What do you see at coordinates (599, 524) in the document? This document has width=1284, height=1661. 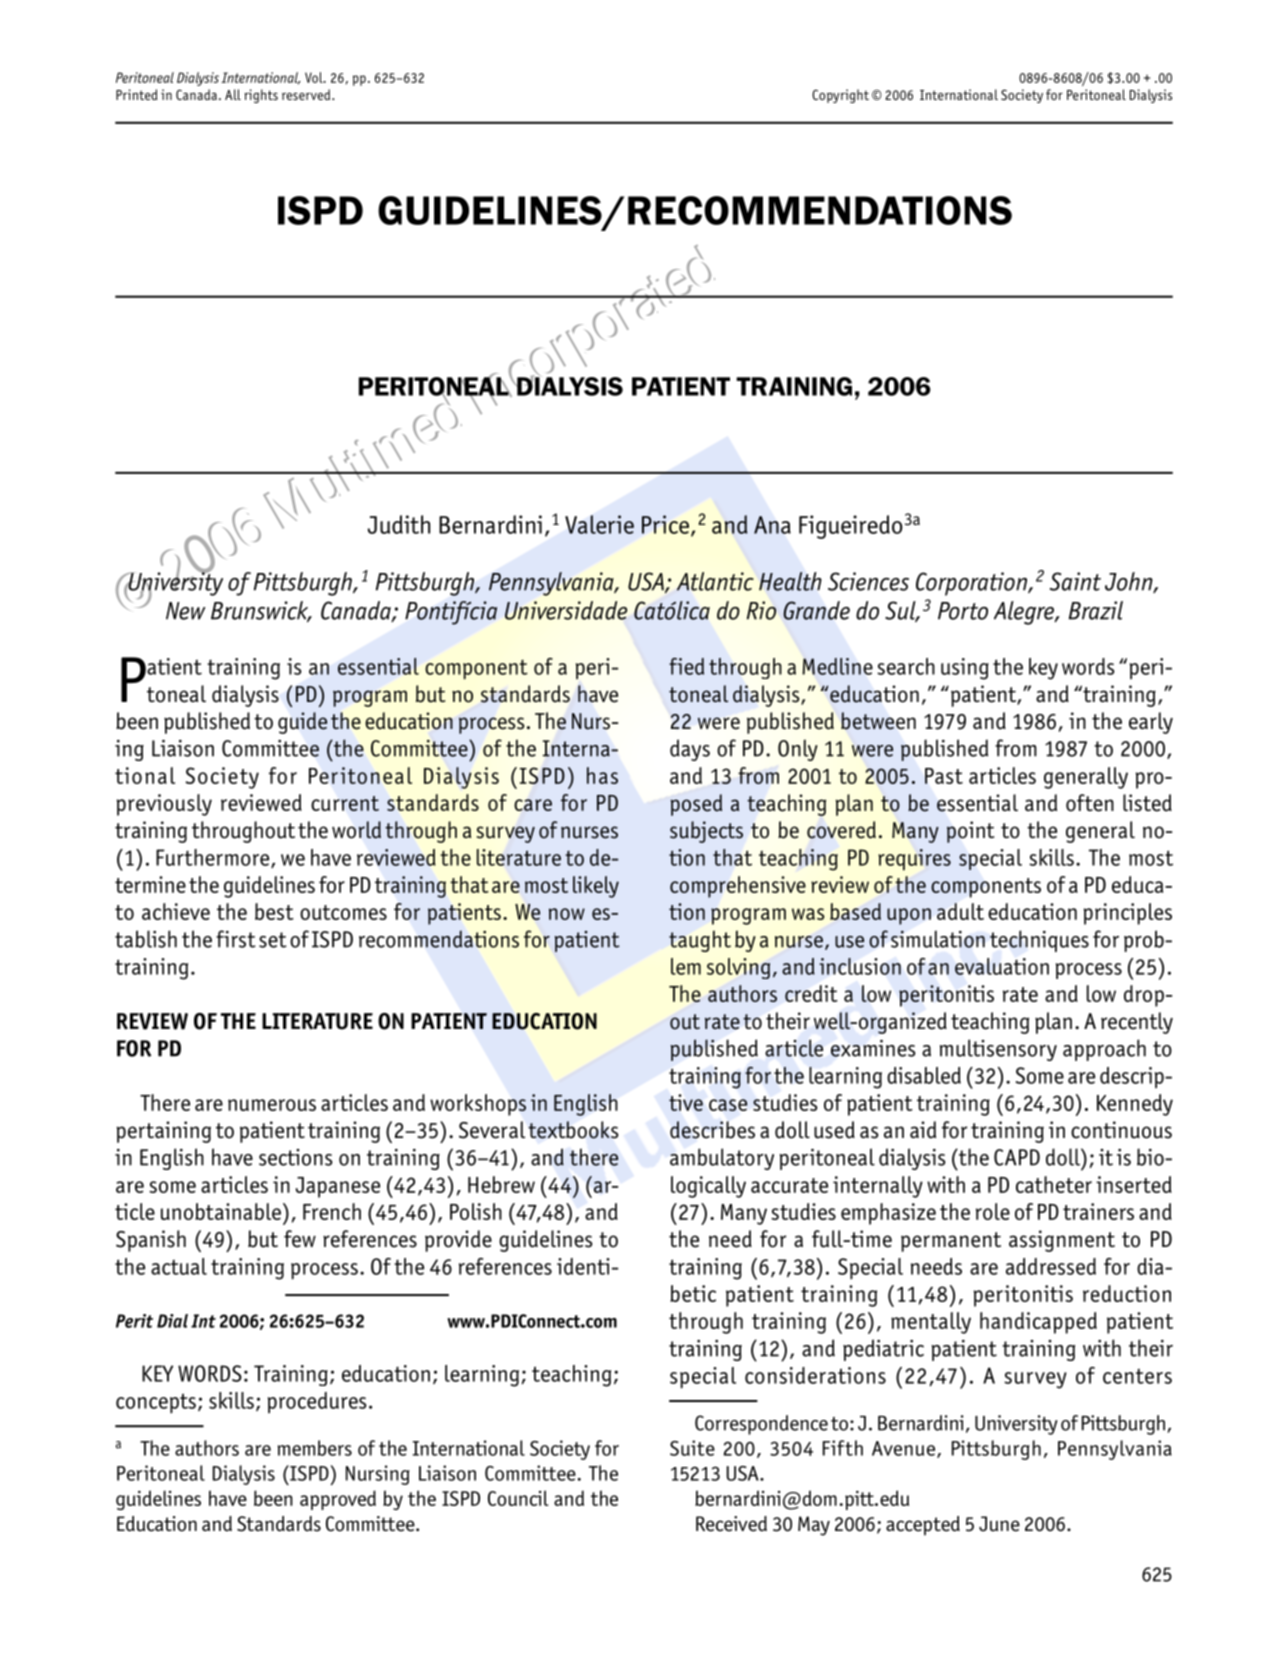 I see `Valerie` at bounding box center [599, 524].
